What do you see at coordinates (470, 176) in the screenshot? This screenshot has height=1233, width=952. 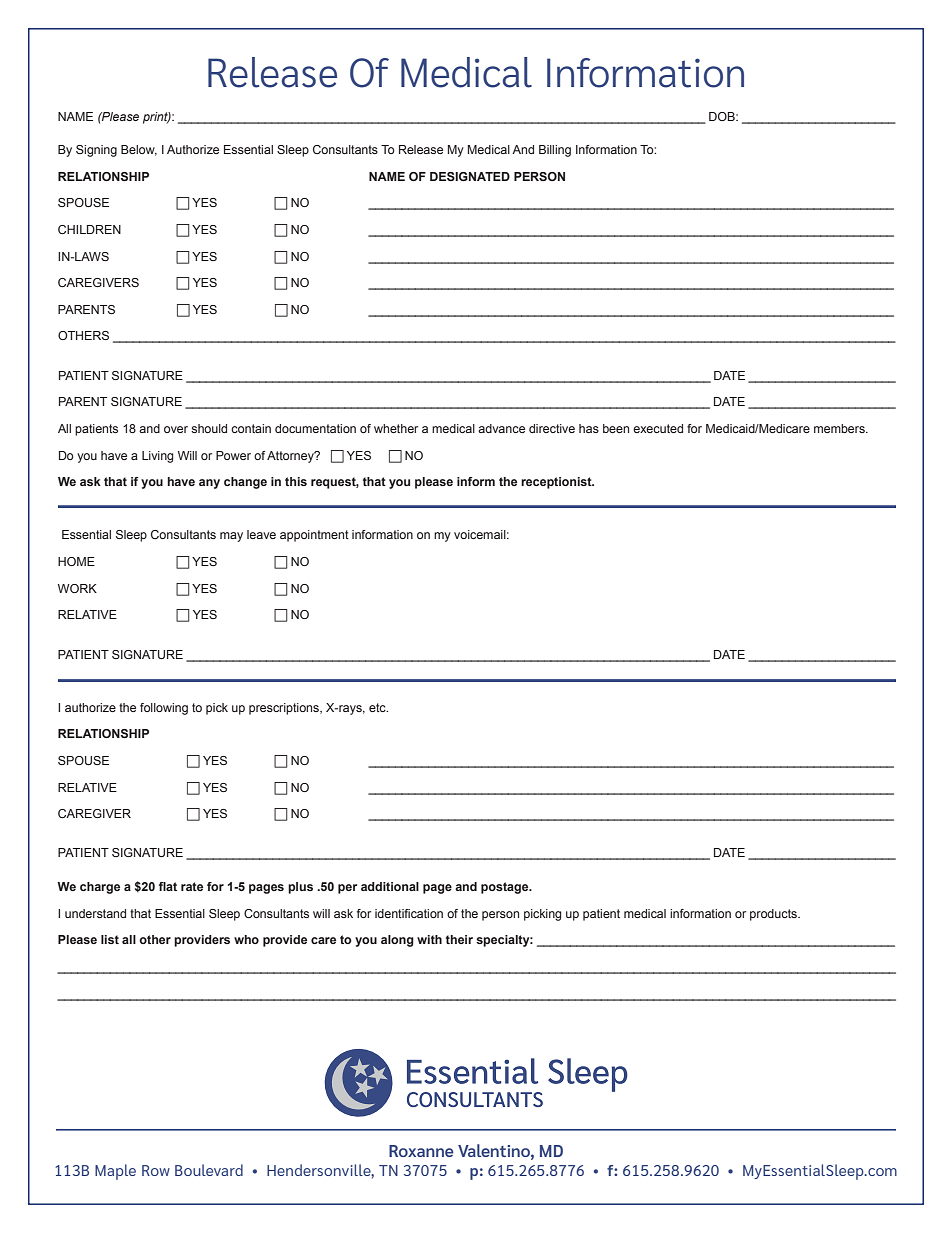 I see `DESIGNATED` at bounding box center [470, 176].
